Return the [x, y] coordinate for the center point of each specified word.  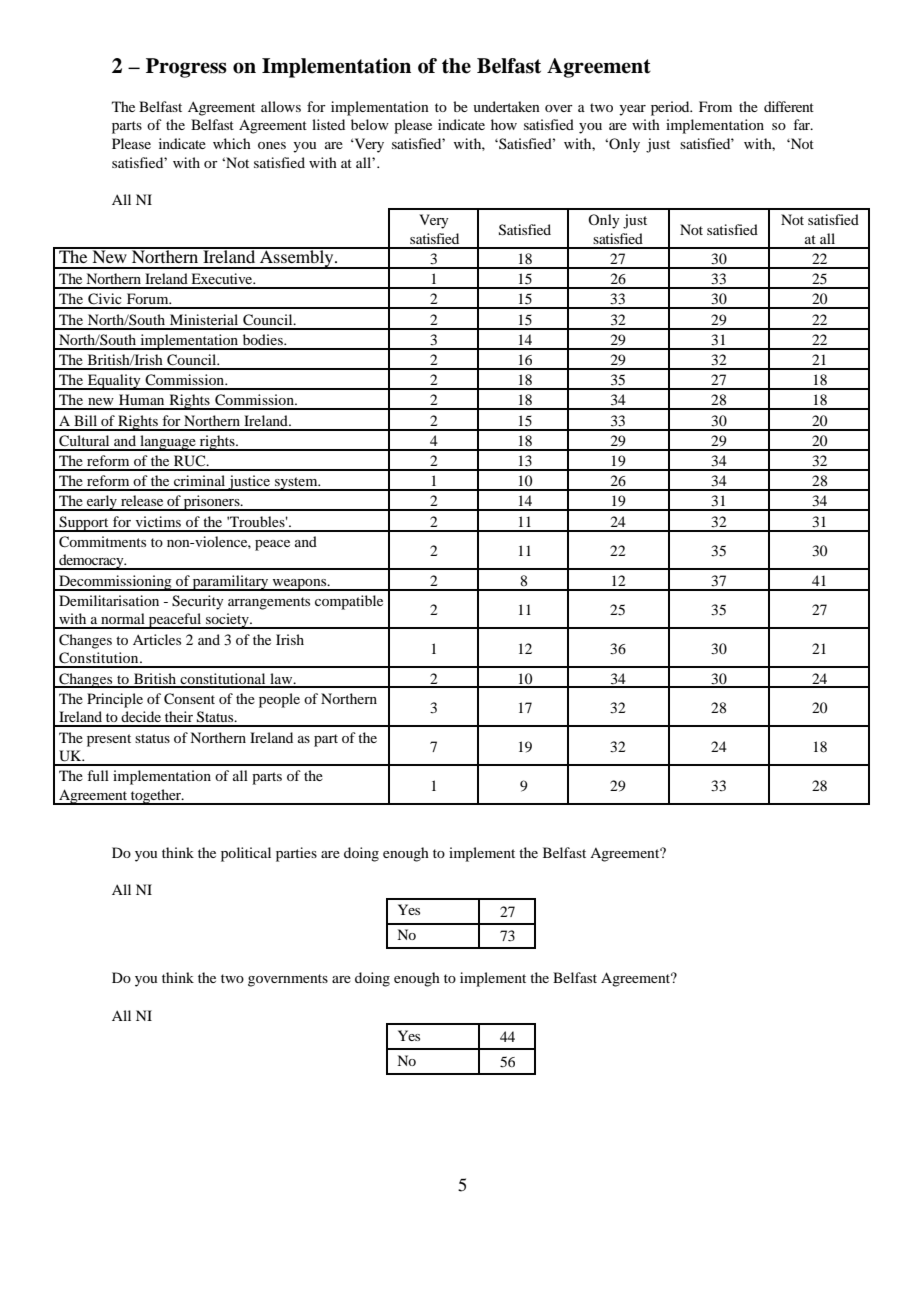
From [715, 106]
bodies [264, 339]
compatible [349, 602]
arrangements [269, 603]
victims [158, 521]
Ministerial [204, 319]
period [671, 108]
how [504, 124]
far [803, 124]
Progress [186, 68]
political [246, 854]
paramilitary [231, 583]
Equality [114, 382]
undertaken [506, 106]
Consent [189, 699]
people [279, 700]
